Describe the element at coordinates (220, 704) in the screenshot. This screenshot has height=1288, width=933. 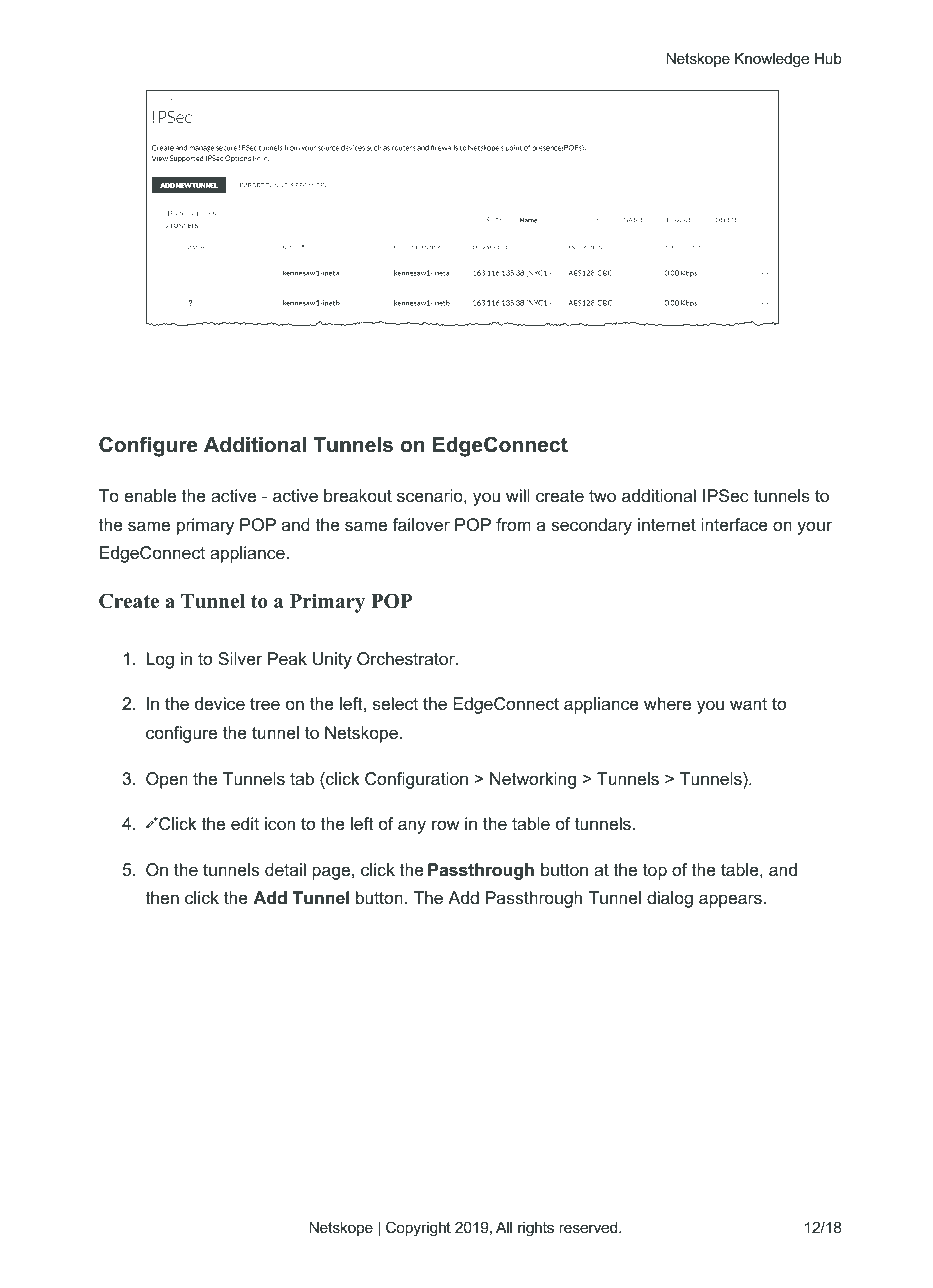
I see `device` at that location.
